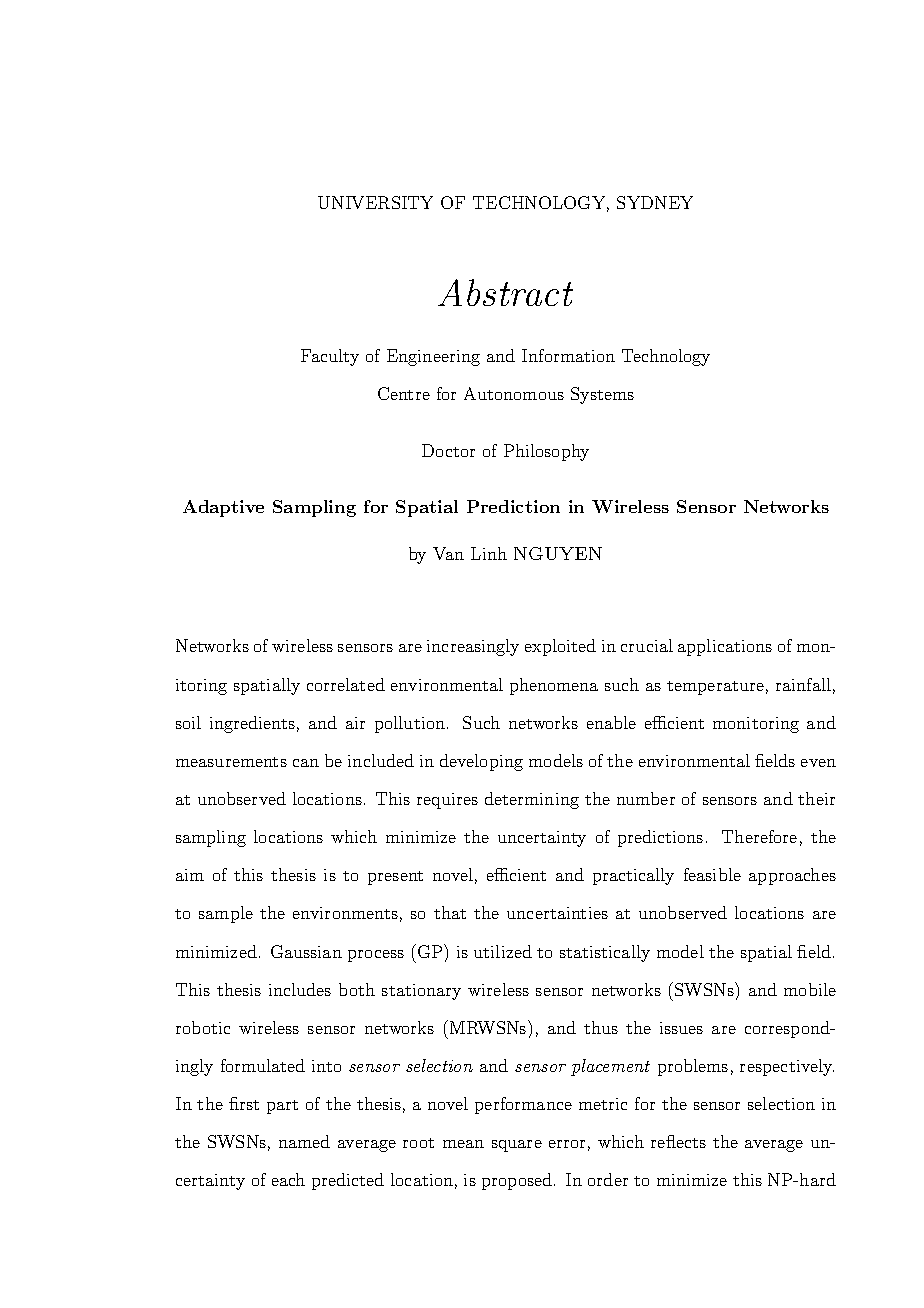 This screenshot has height=1308, width=924. I want to click on Systems, so click(602, 395).
